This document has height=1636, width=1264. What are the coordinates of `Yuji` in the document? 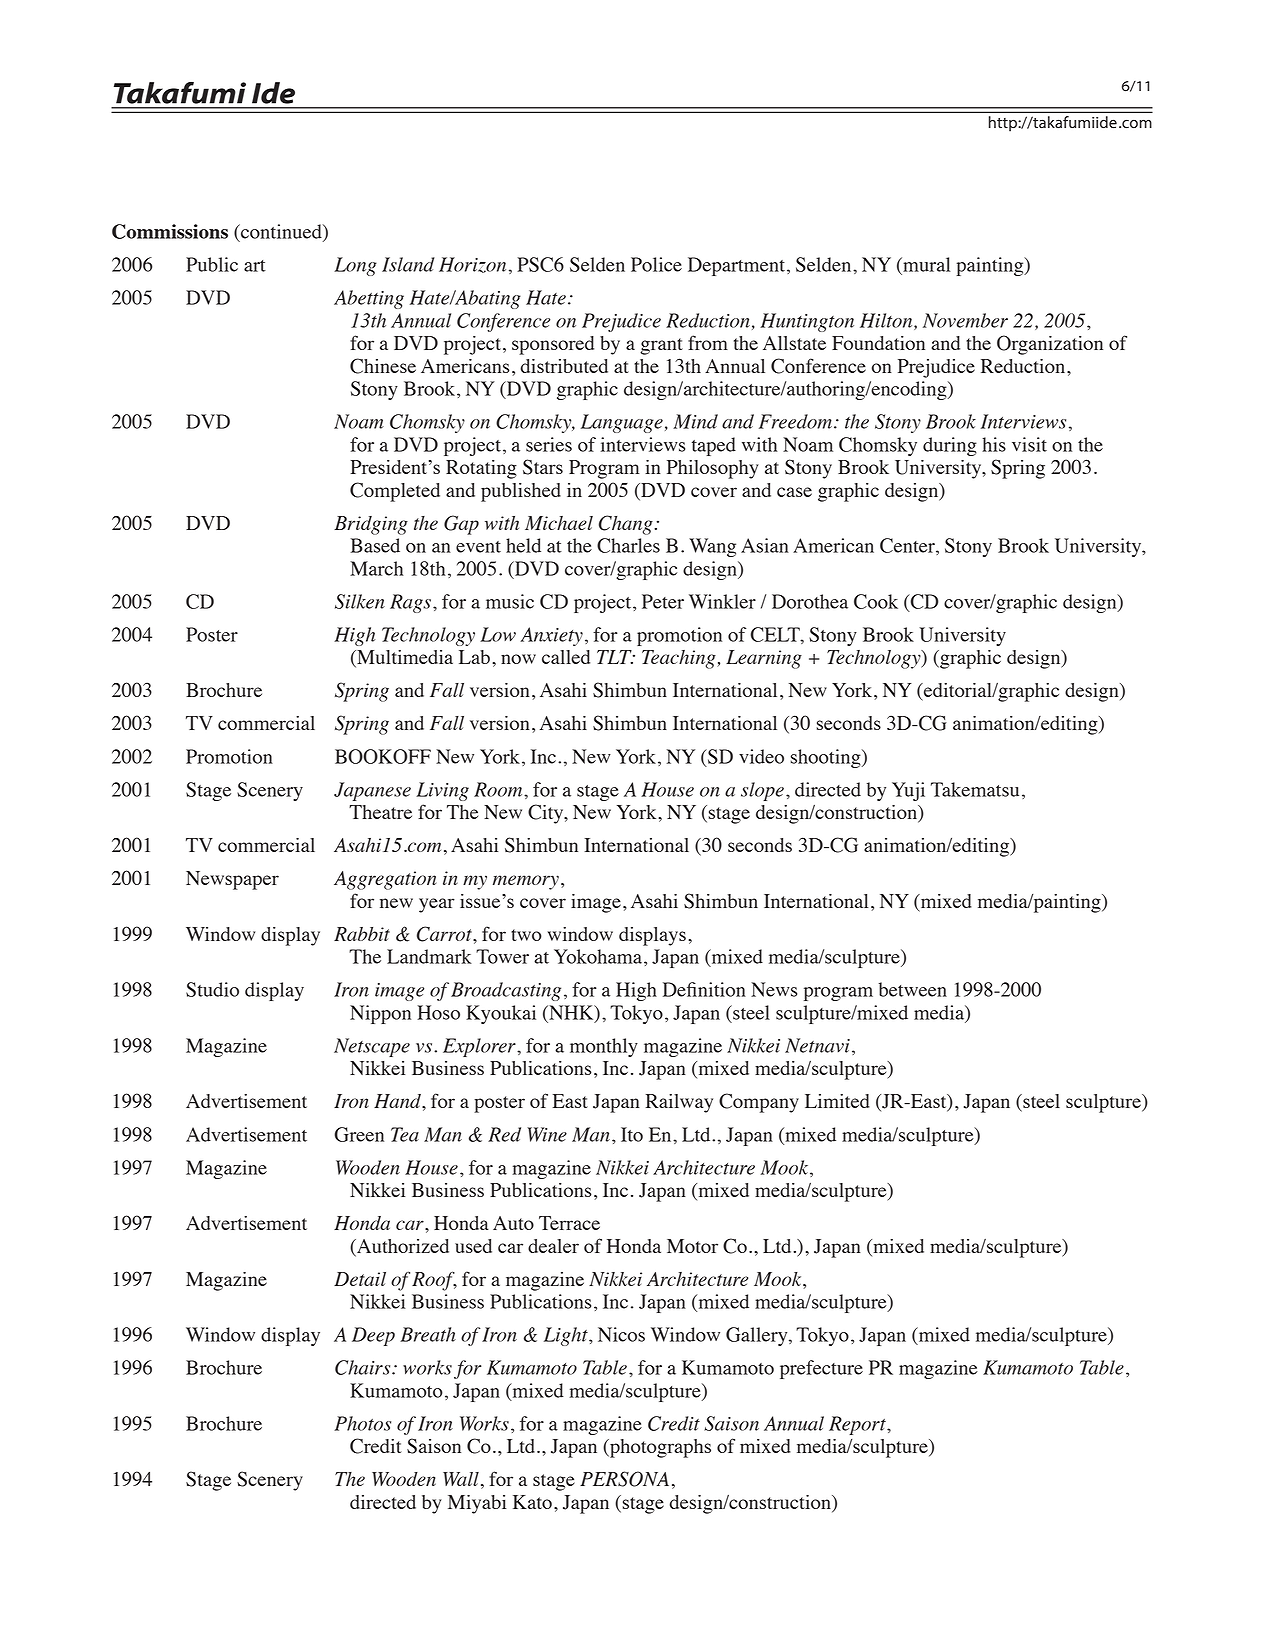 It's located at (908, 791).
